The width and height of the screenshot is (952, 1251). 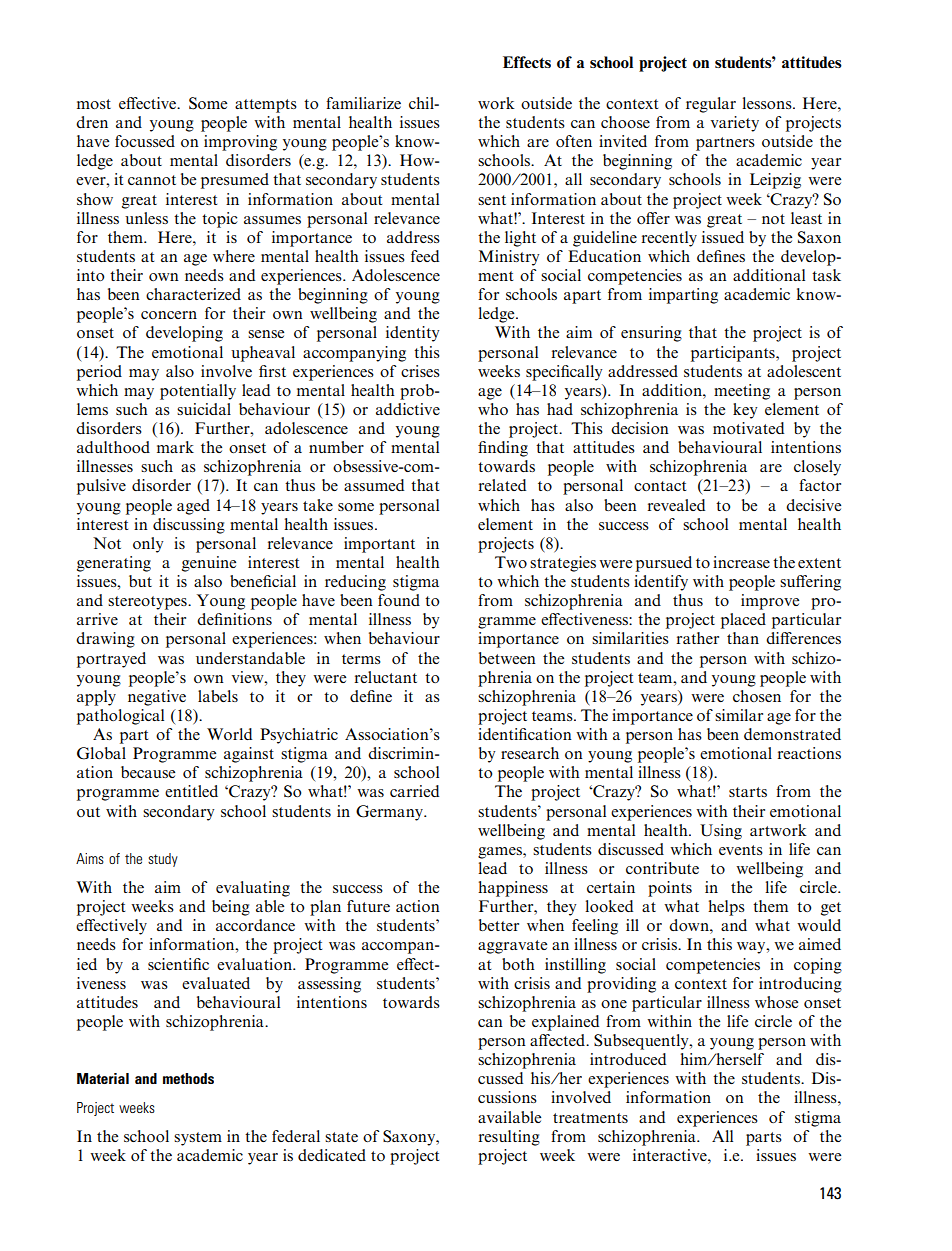 I want to click on stereotypes, so click(x=148, y=603).
